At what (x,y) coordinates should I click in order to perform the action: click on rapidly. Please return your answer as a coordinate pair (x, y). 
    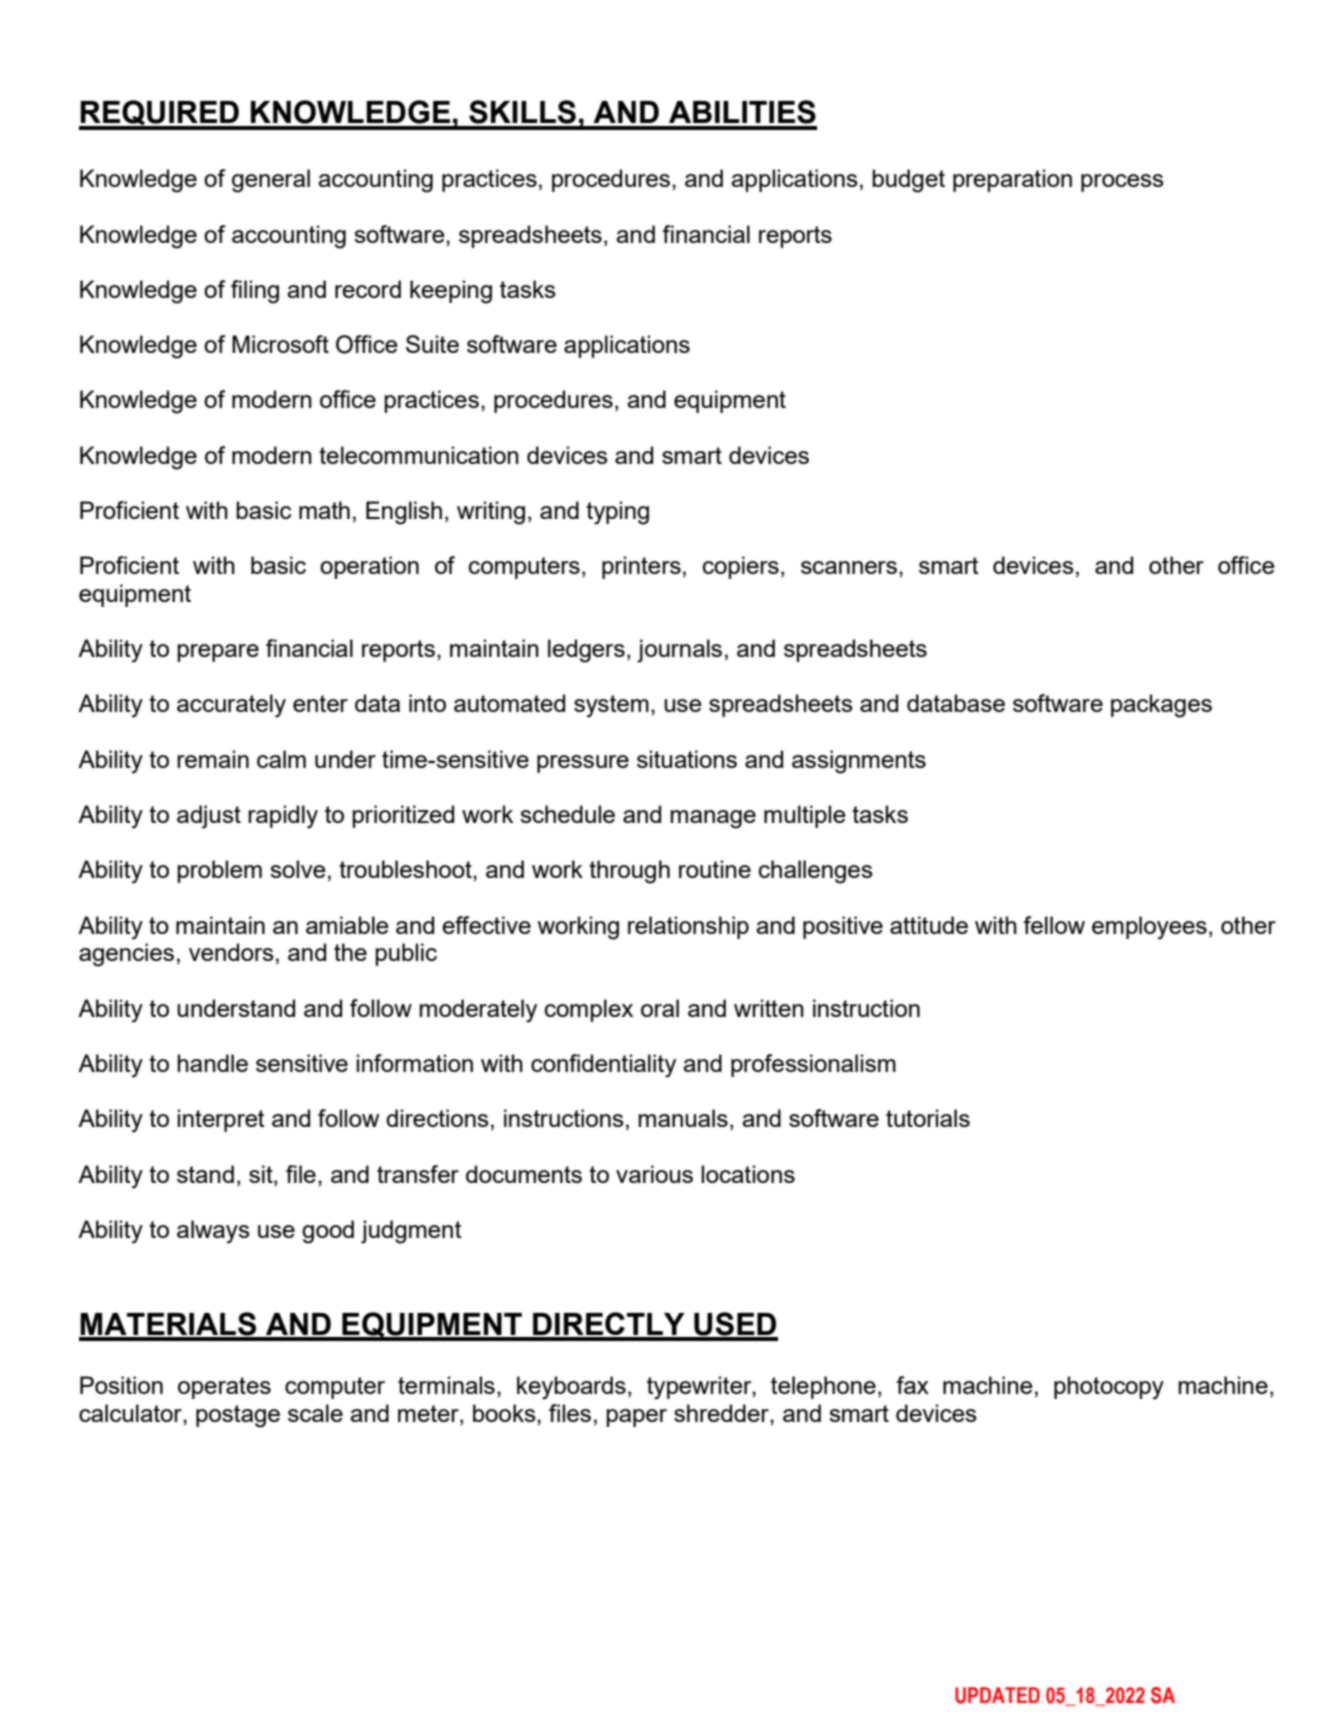
    Looking at the image, I should click on (283, 817).
